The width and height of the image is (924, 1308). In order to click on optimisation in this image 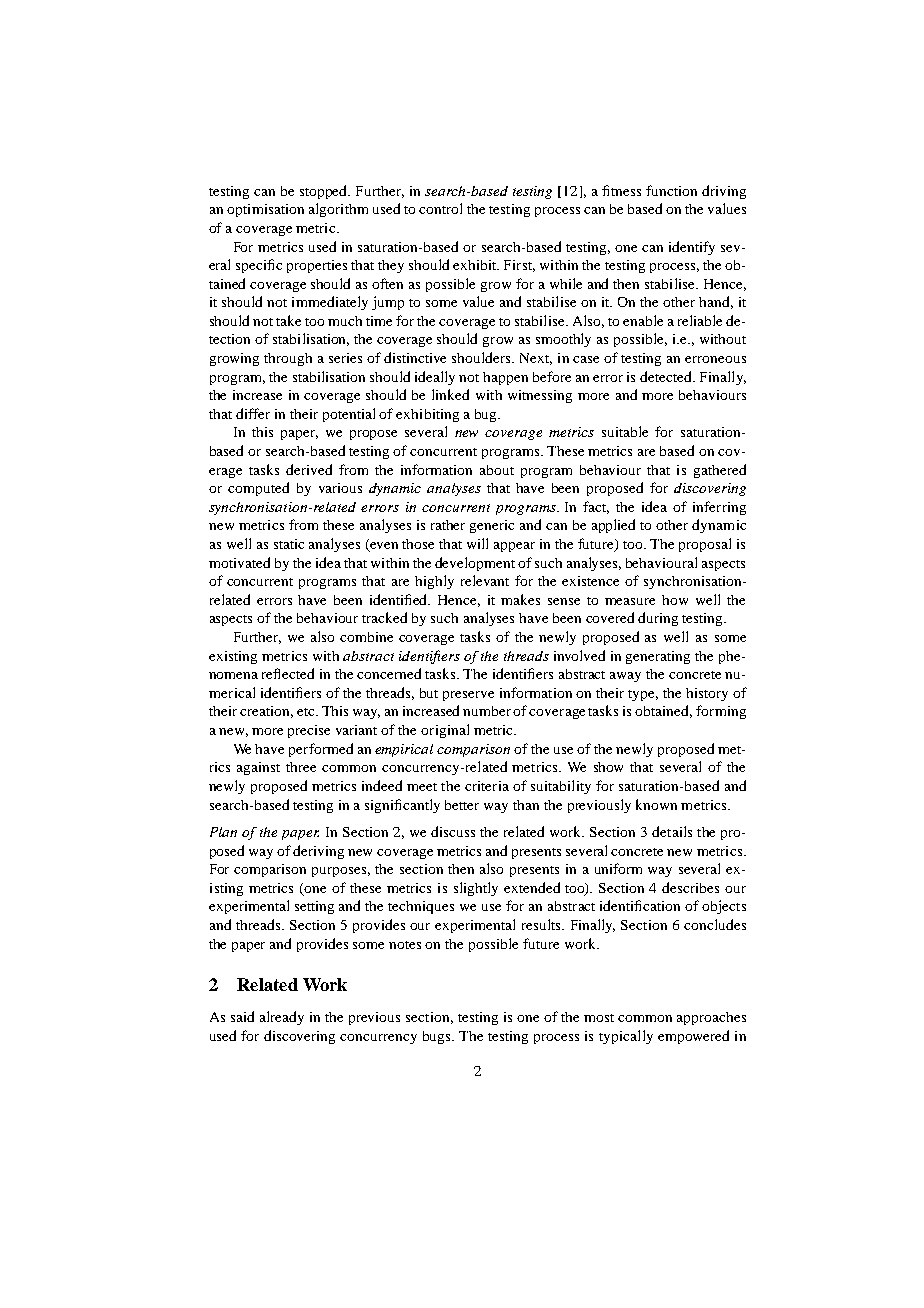, I will do `click(265, 210)`.
